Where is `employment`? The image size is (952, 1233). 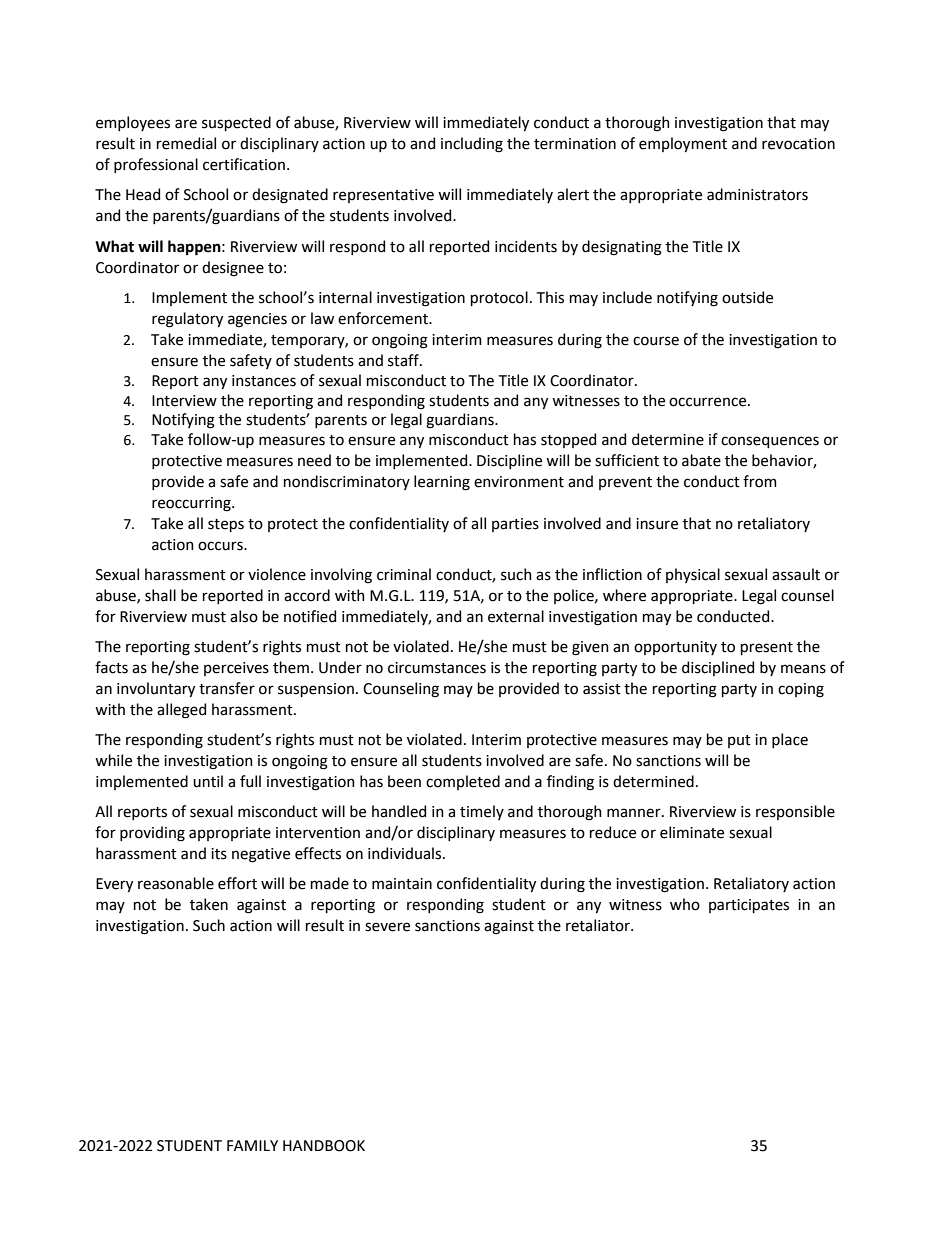 employment is located at coordinates (683, 144).
